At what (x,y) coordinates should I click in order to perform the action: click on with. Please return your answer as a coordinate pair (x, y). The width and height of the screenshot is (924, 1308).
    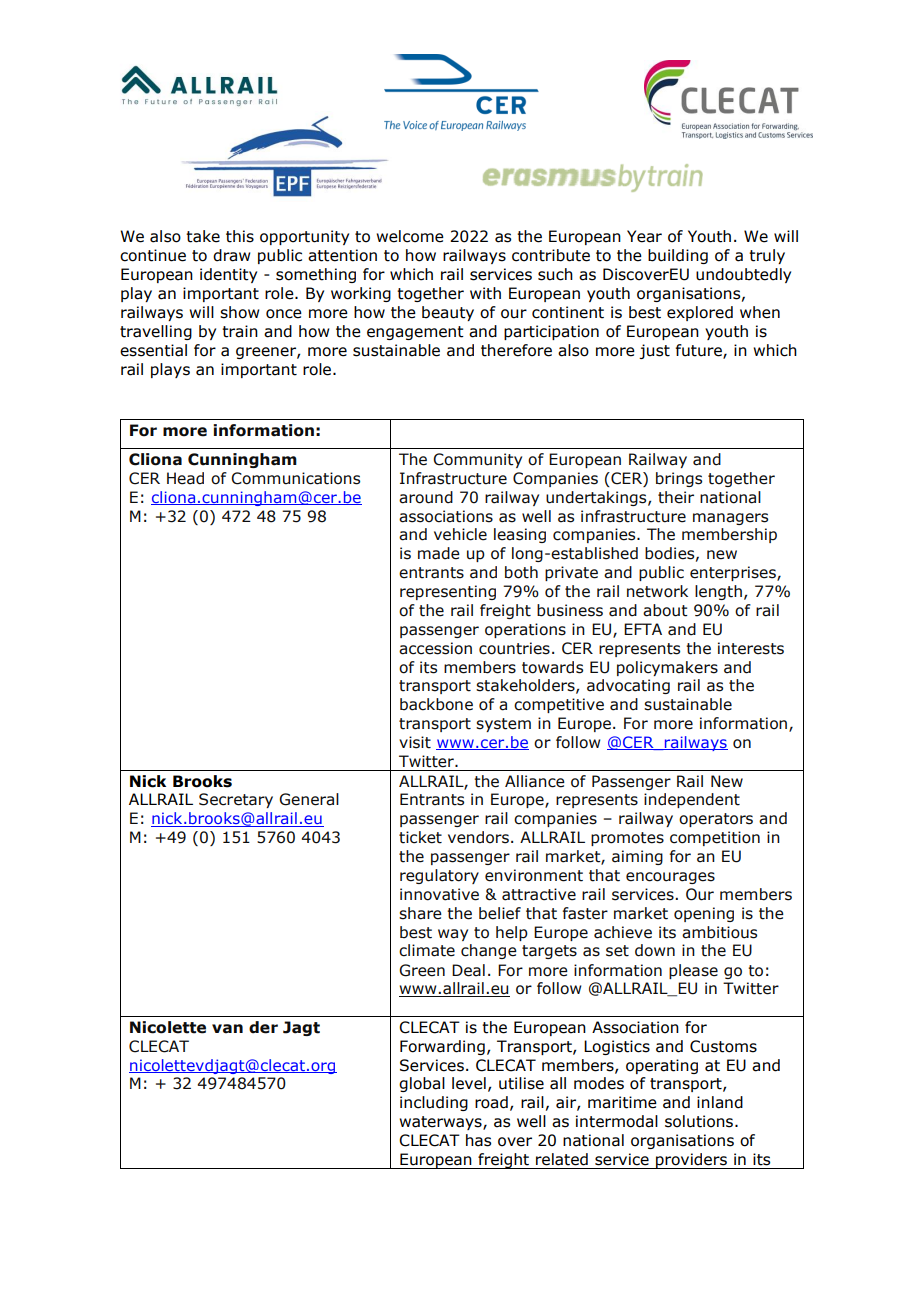
    Looking at the image, I should click on (485, 293).
